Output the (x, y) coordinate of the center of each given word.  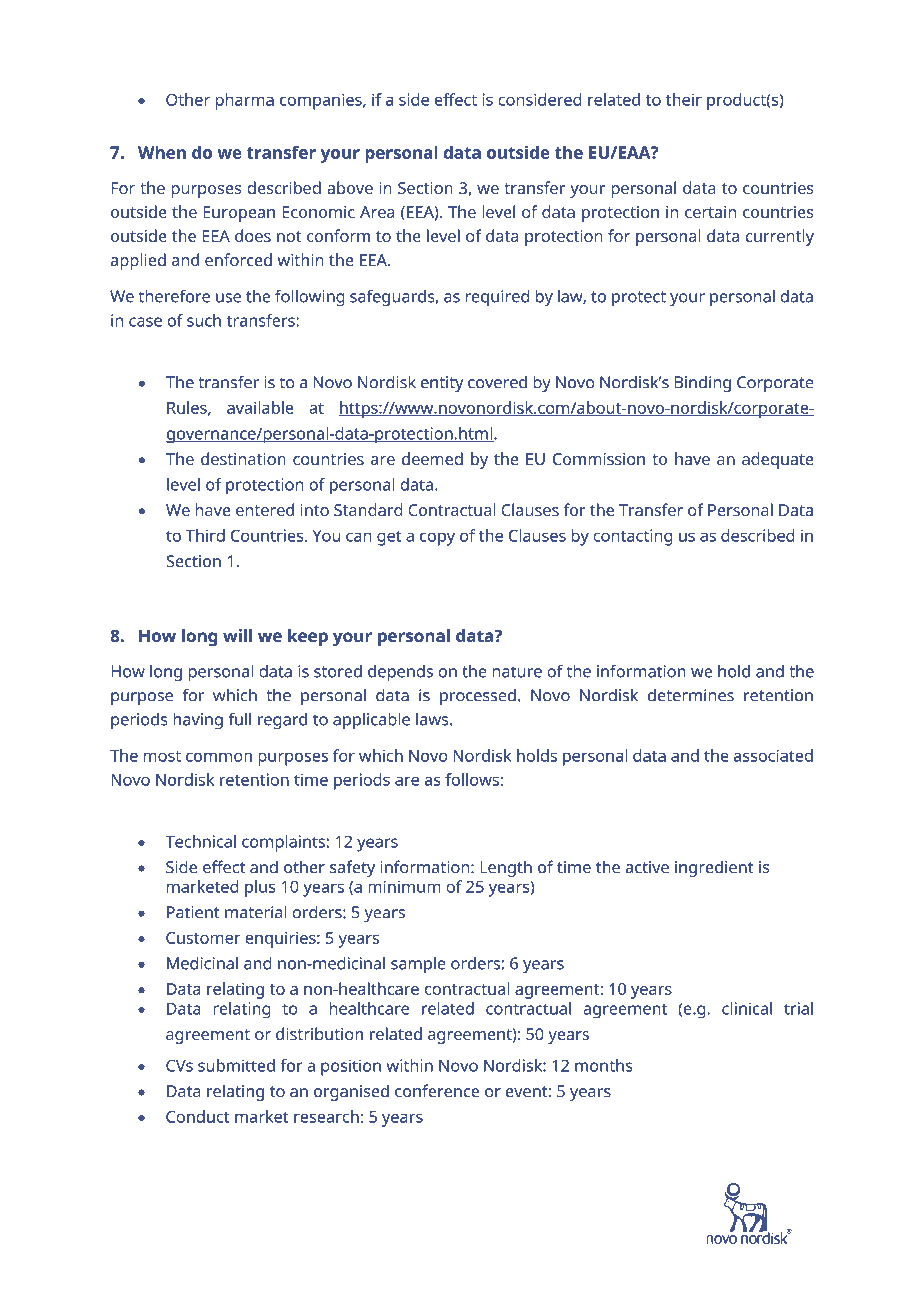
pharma (244, 101)
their (684, 99)
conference (437, 1091)
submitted (236, 1065)
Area (377, 212)
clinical (747, 1008)
